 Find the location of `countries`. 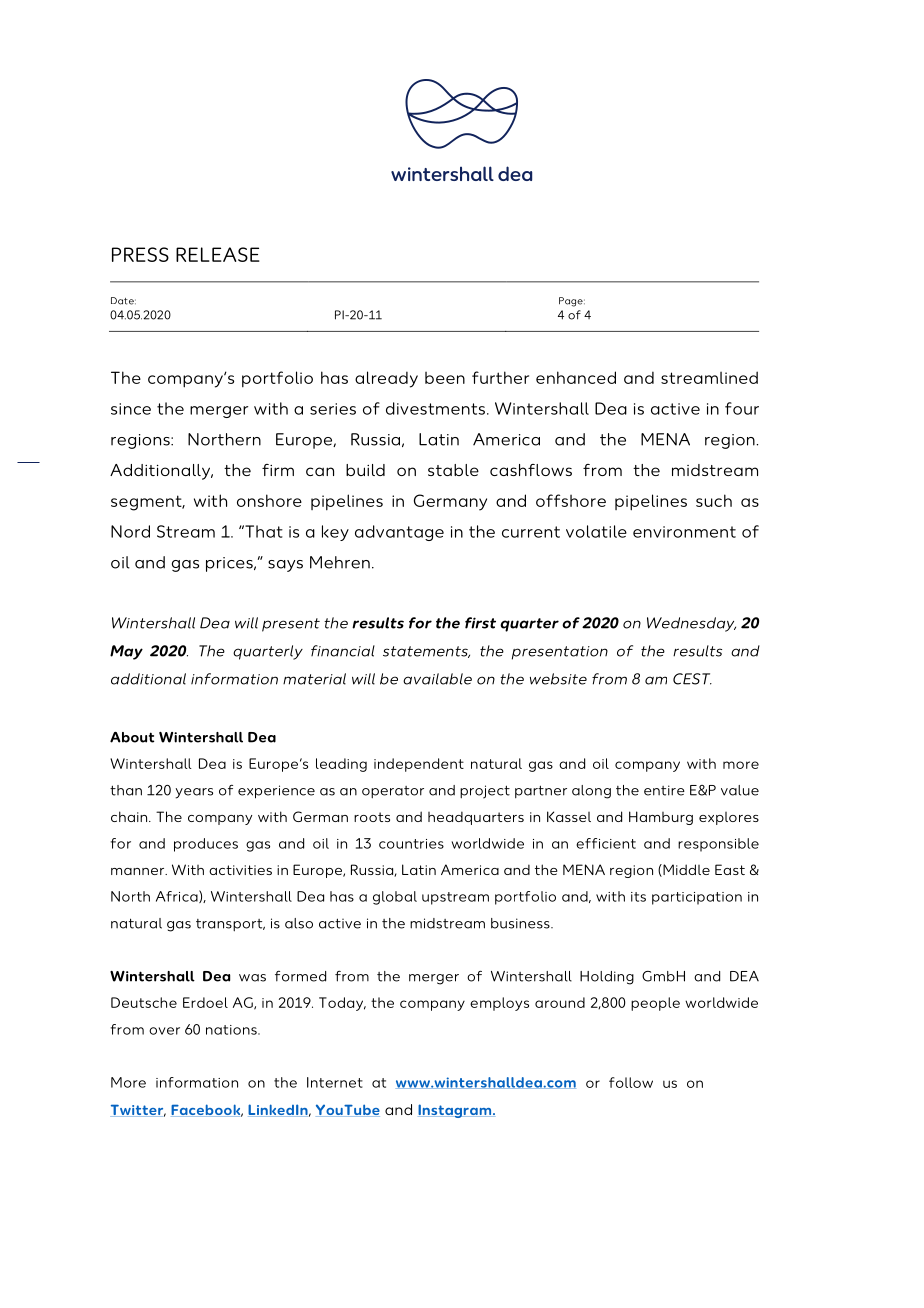

countries is located at coordinates (411, 844).
